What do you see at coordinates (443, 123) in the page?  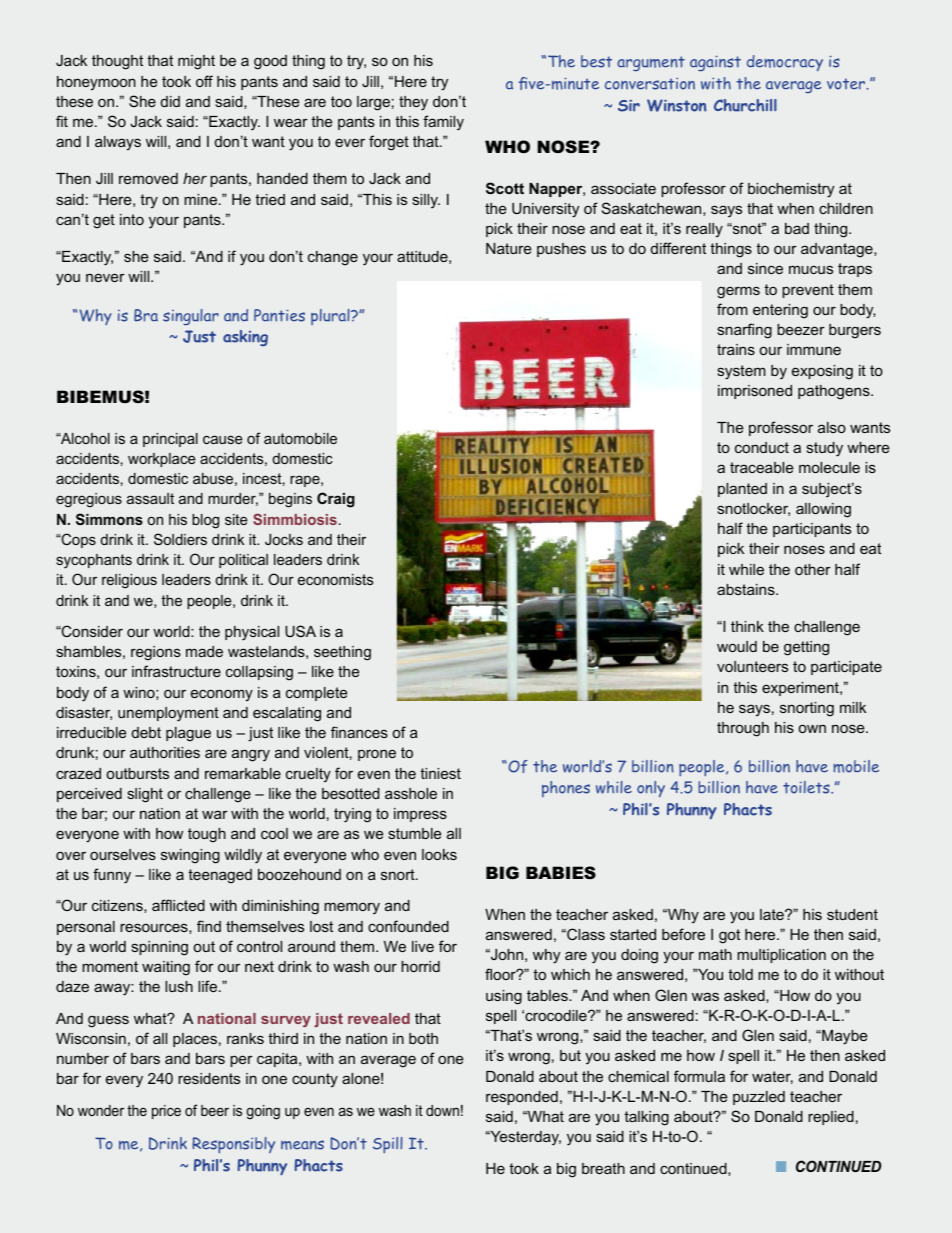 I see `family` at bounding box center [443, 123].
